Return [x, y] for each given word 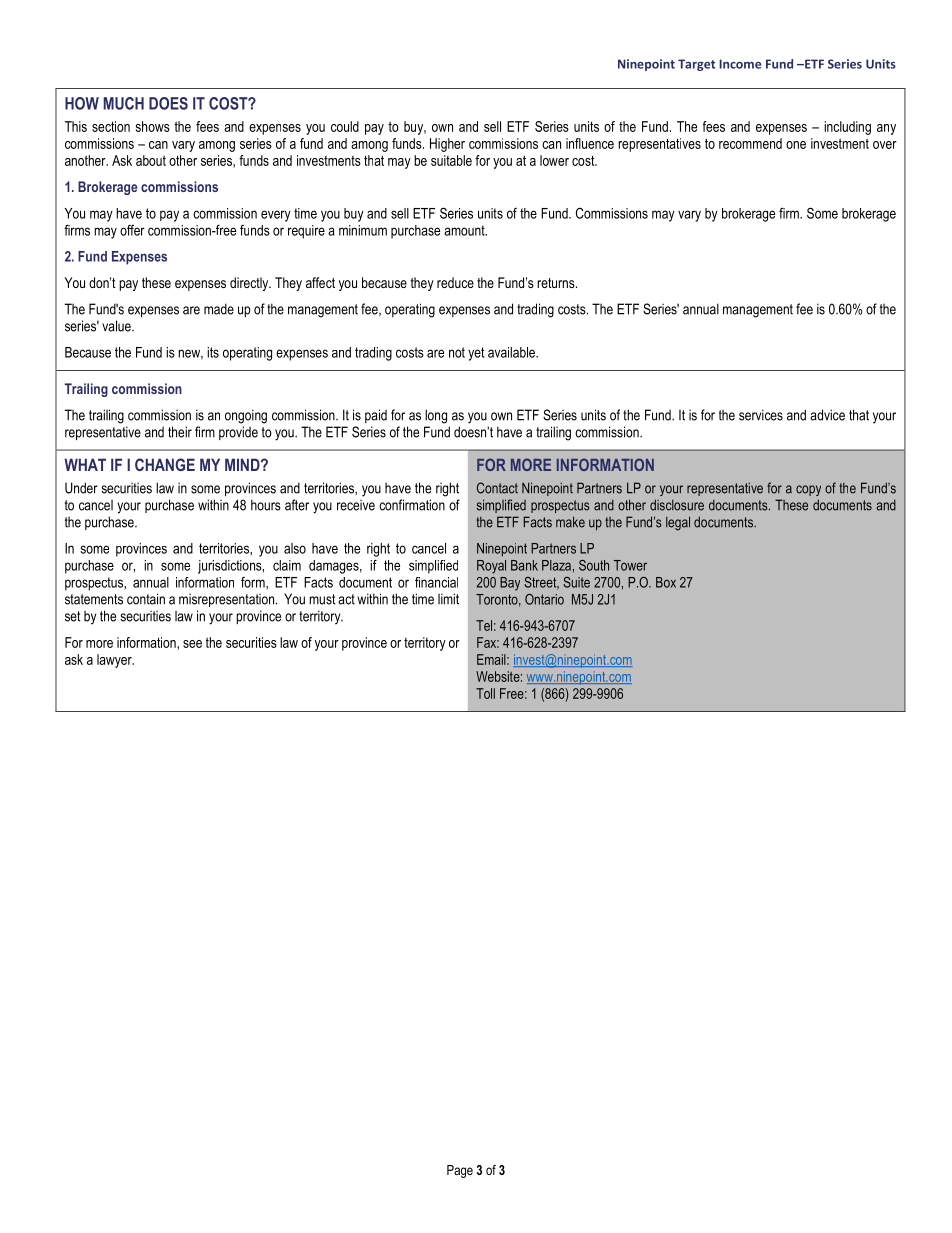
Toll [485, 693]
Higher [447, 145]
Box [666, 582]
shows [153, 126]
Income [740, 64]
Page [460, 1171]
